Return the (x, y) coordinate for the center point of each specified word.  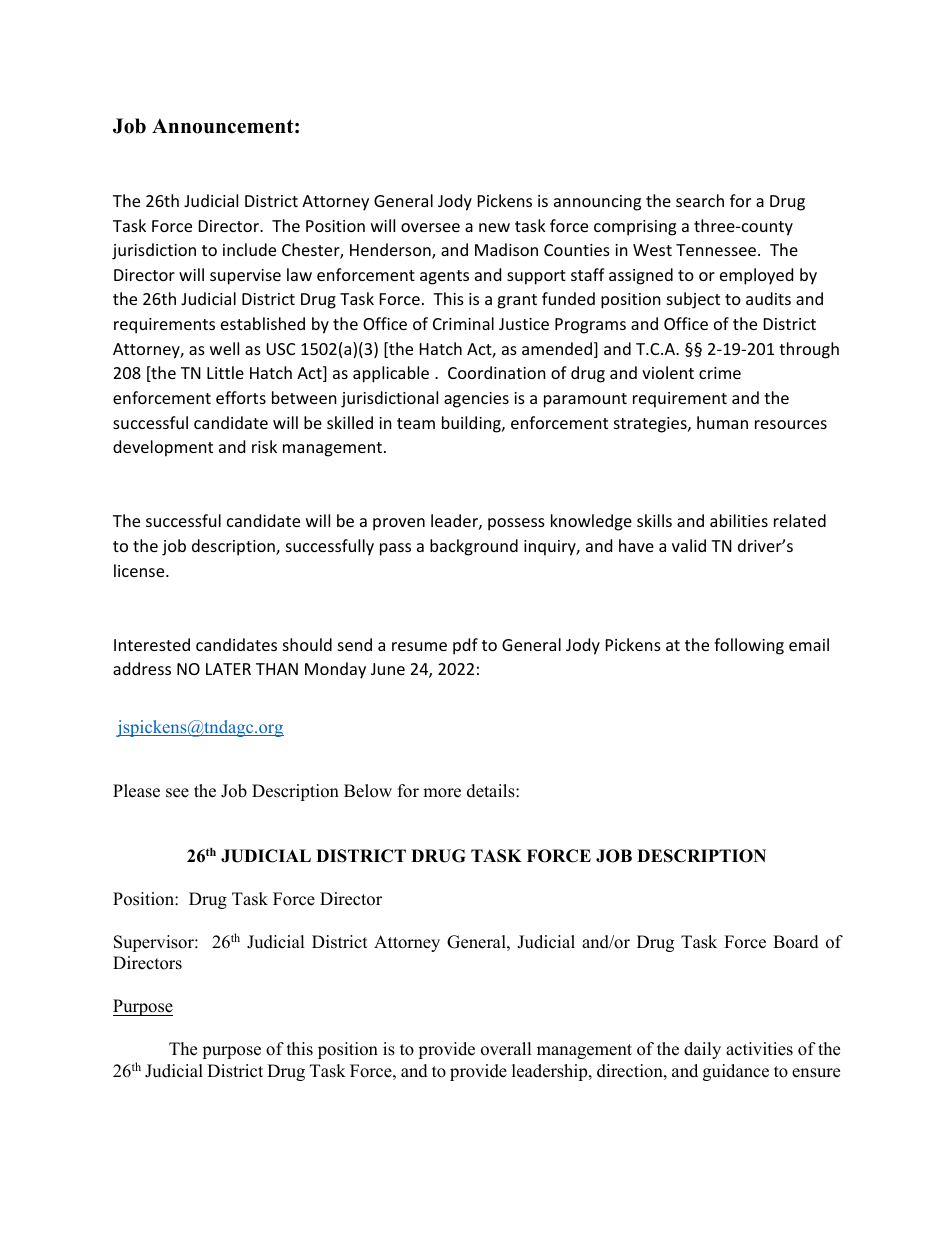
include (249, 249)
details (492, 791)
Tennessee (717, 250)
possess (516, 524)
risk (264, 446)
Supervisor (155, 943)
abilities (739, 520)
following (749, 646)
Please (136, 791)
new (494, 227)
